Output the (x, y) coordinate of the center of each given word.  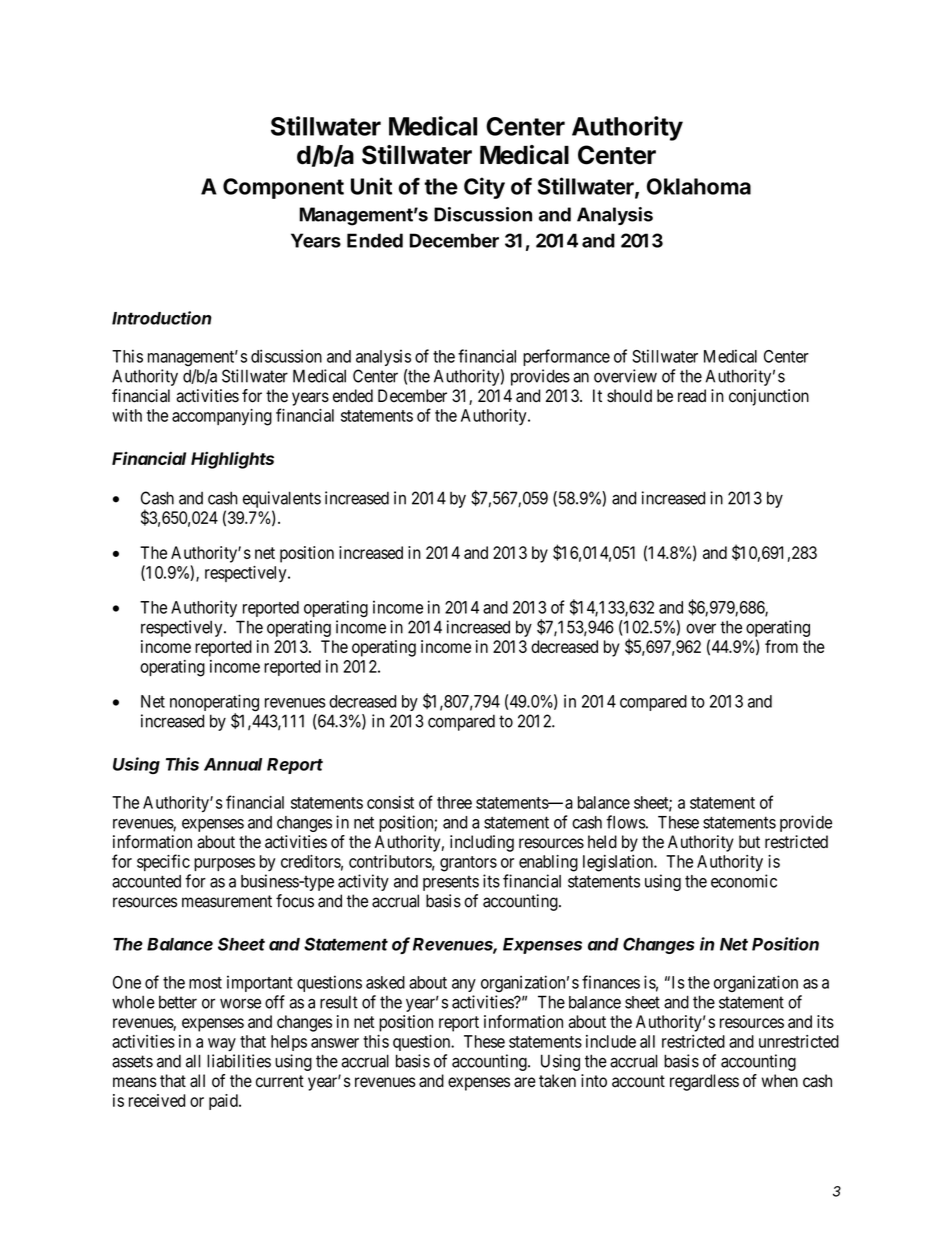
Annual (233, 764)
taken (557, 1081)
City (484, 188)
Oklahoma (699, 186)
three (454, 802)
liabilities (239, 1061)
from (781, 646)
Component (283, 188)
